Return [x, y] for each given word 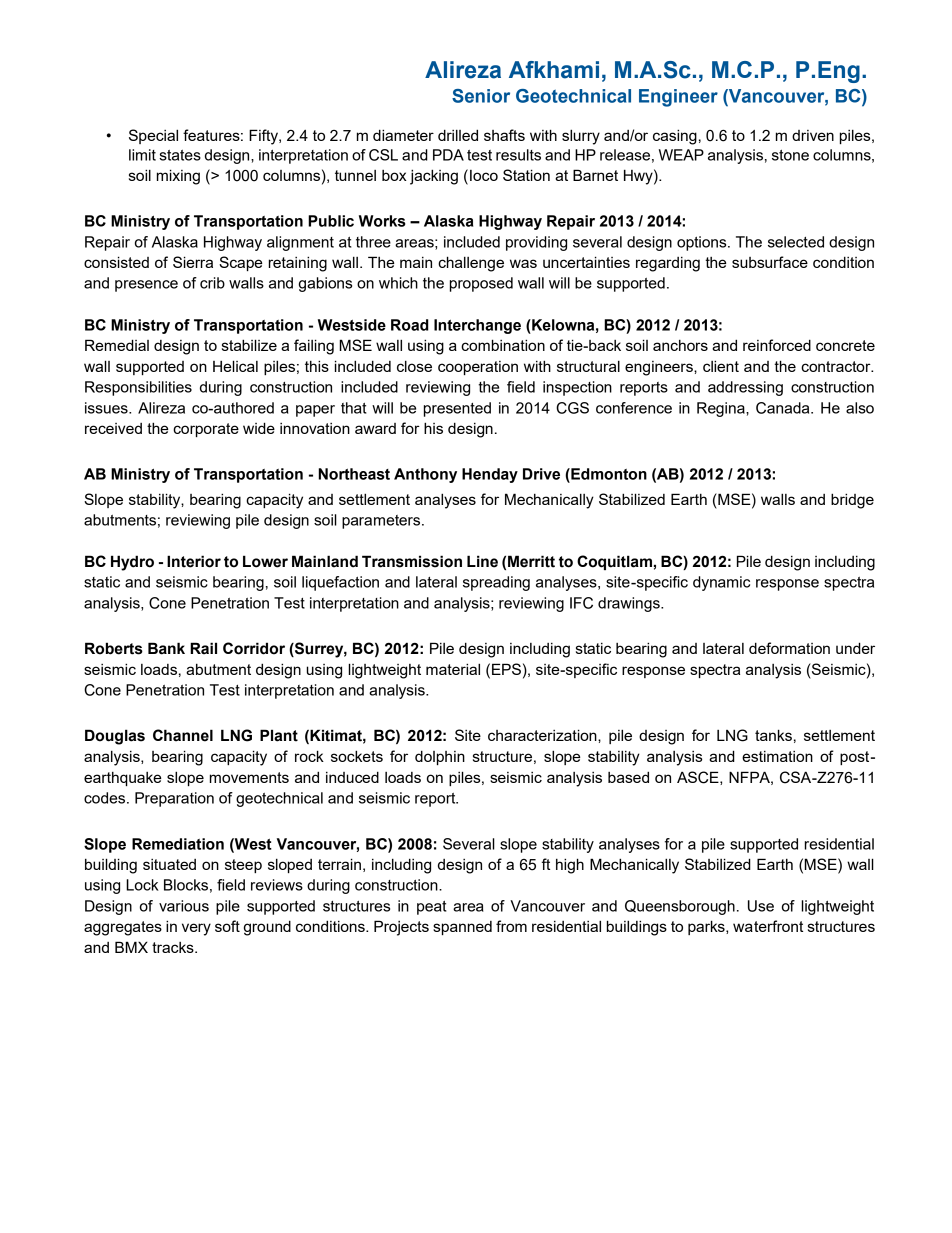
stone [790, 155]
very [196, 929]
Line [482, 561]
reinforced [777, 345]
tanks [773, 735]
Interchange [477, 326]
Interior [194, 561]
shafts [504, 135]
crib [212, 283]
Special [153, 136]
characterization [543, 735]
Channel [183, 735]
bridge [852, 501]
